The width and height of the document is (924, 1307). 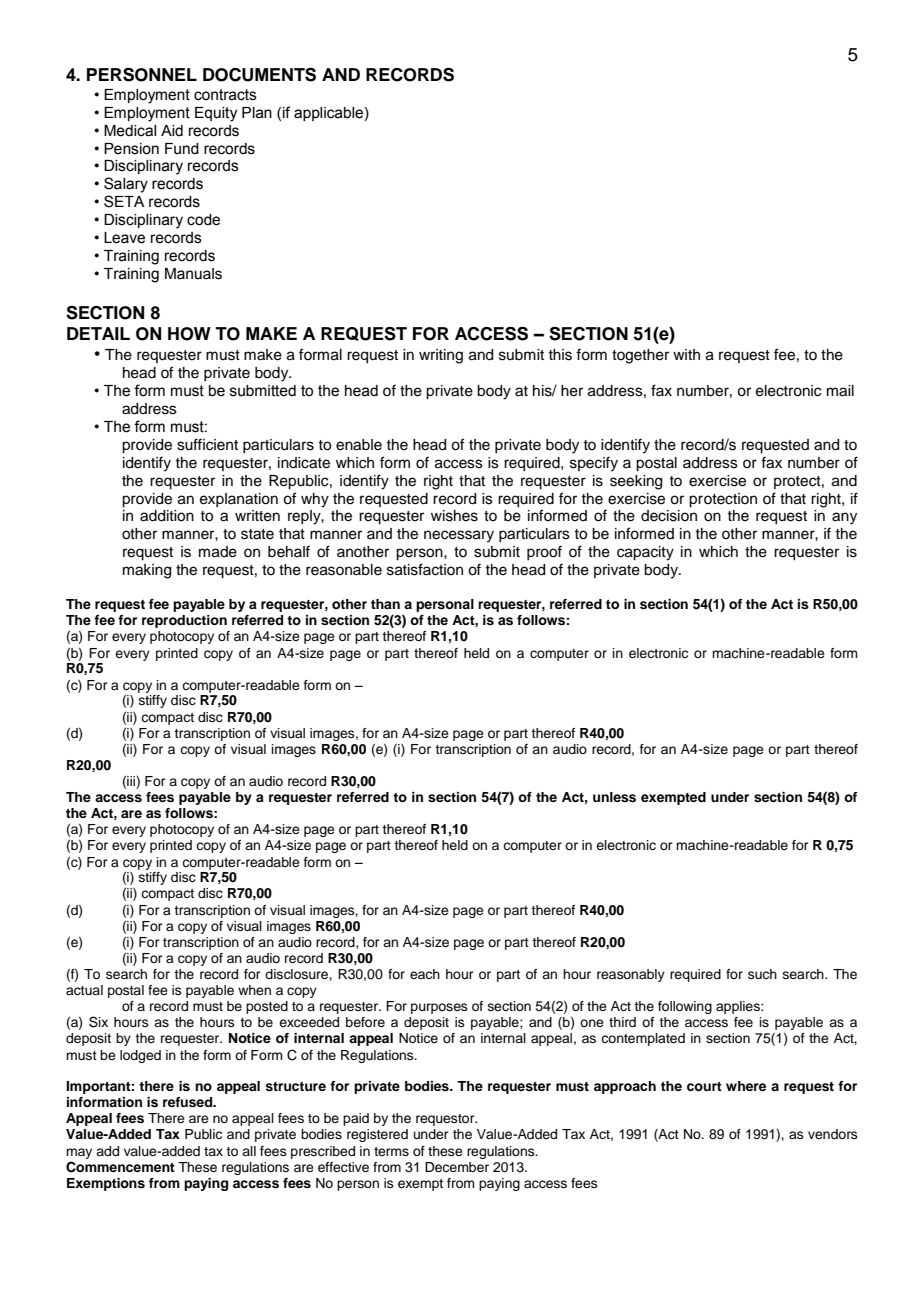 I want to click on when, so click(x=254, y=990).
